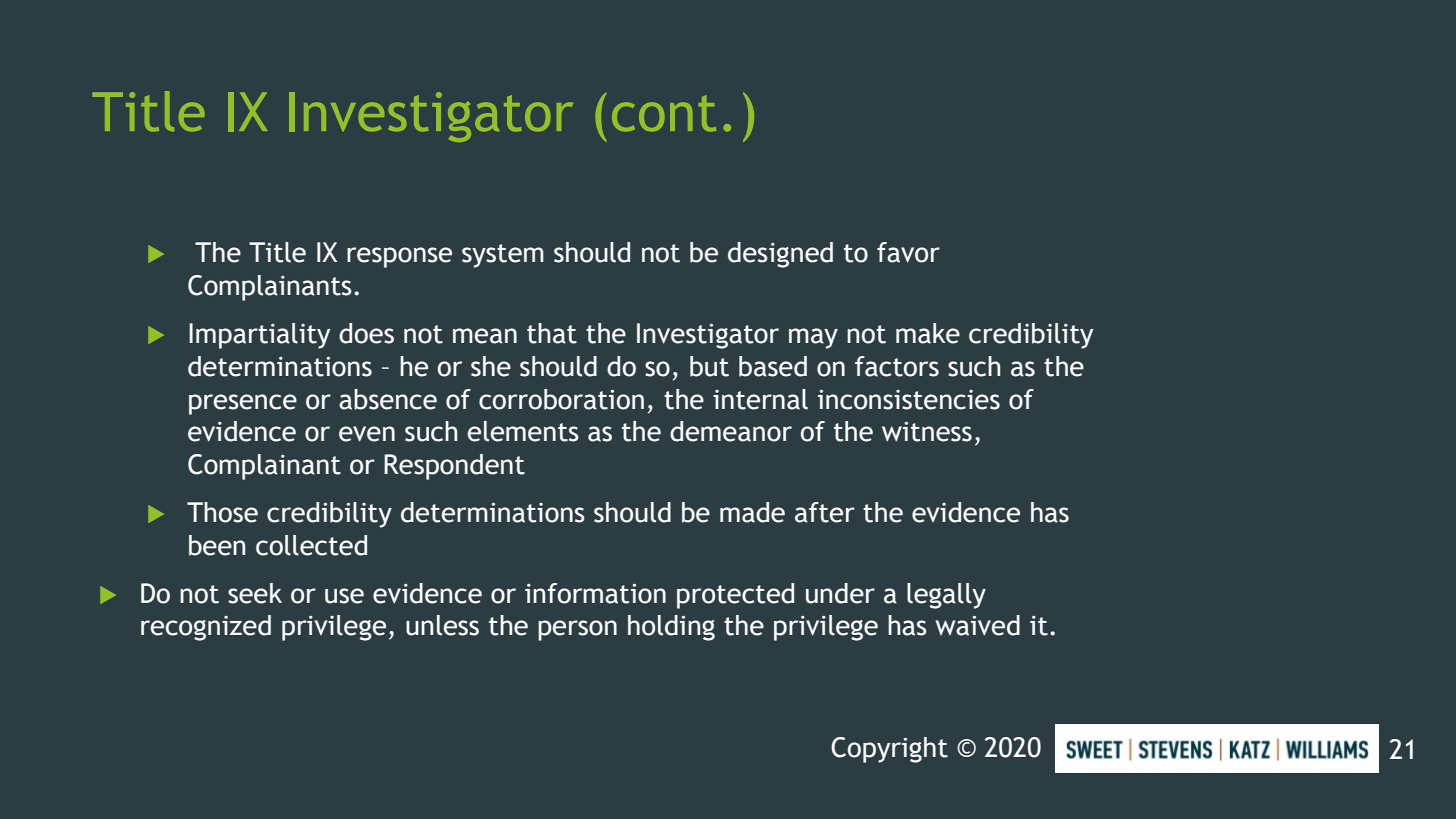 Image resolution: width=1456 pixels, height=819 pixels. I want to click on under, so click(840, 593).
